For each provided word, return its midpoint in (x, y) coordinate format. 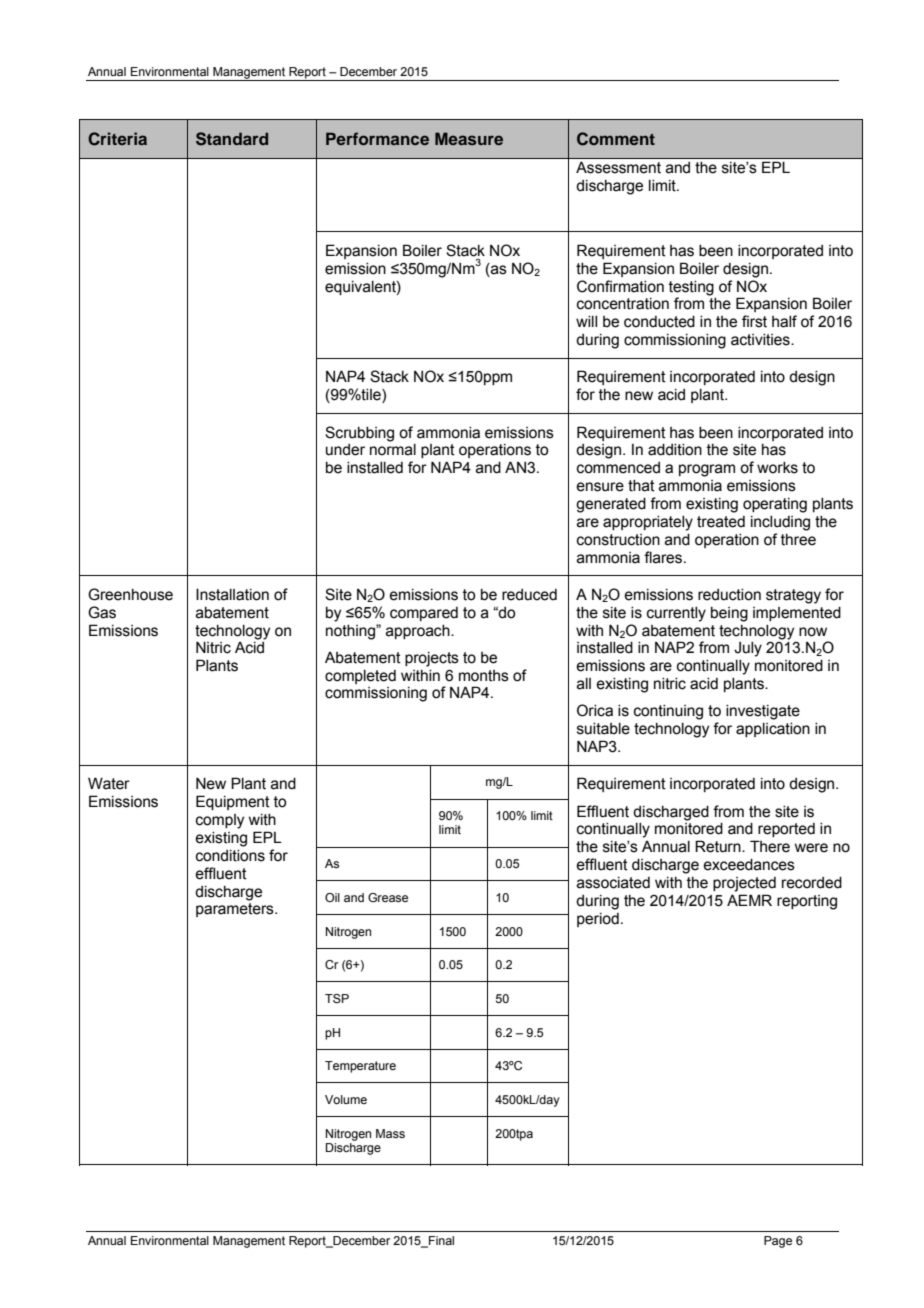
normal (393, 450)
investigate (763, 712)
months (484, 676)
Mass (390, 1133)
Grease (388, 897)
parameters (236, 910)
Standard (232, 139)
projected (744, 884)
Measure (469, 138)
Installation (232, 594)
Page (778, 1242)
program (707, 470)
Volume (346, 1099)
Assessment (618, 167)
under (345, 450)
